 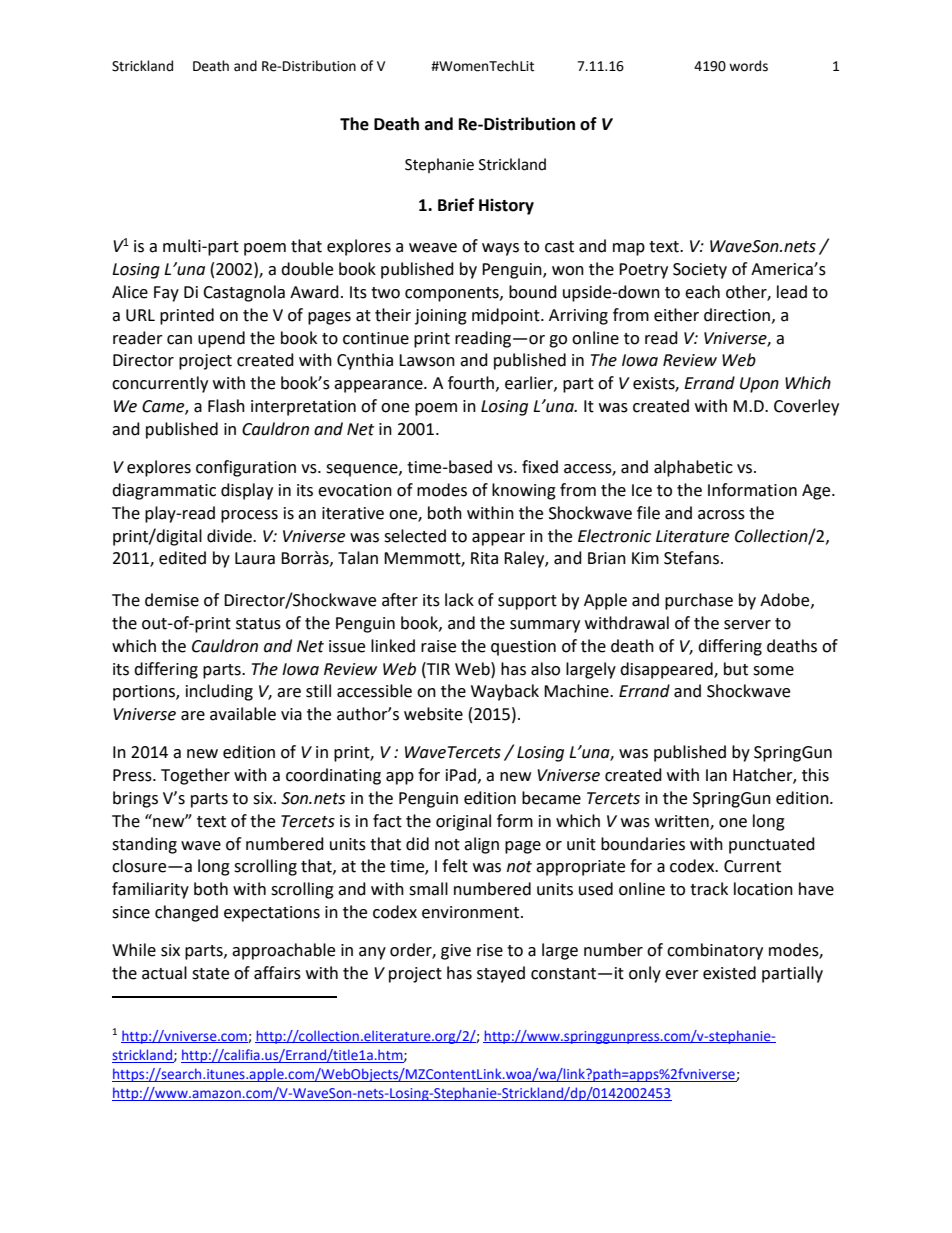 I want to click on TIR, so click(x=437, y=668).
